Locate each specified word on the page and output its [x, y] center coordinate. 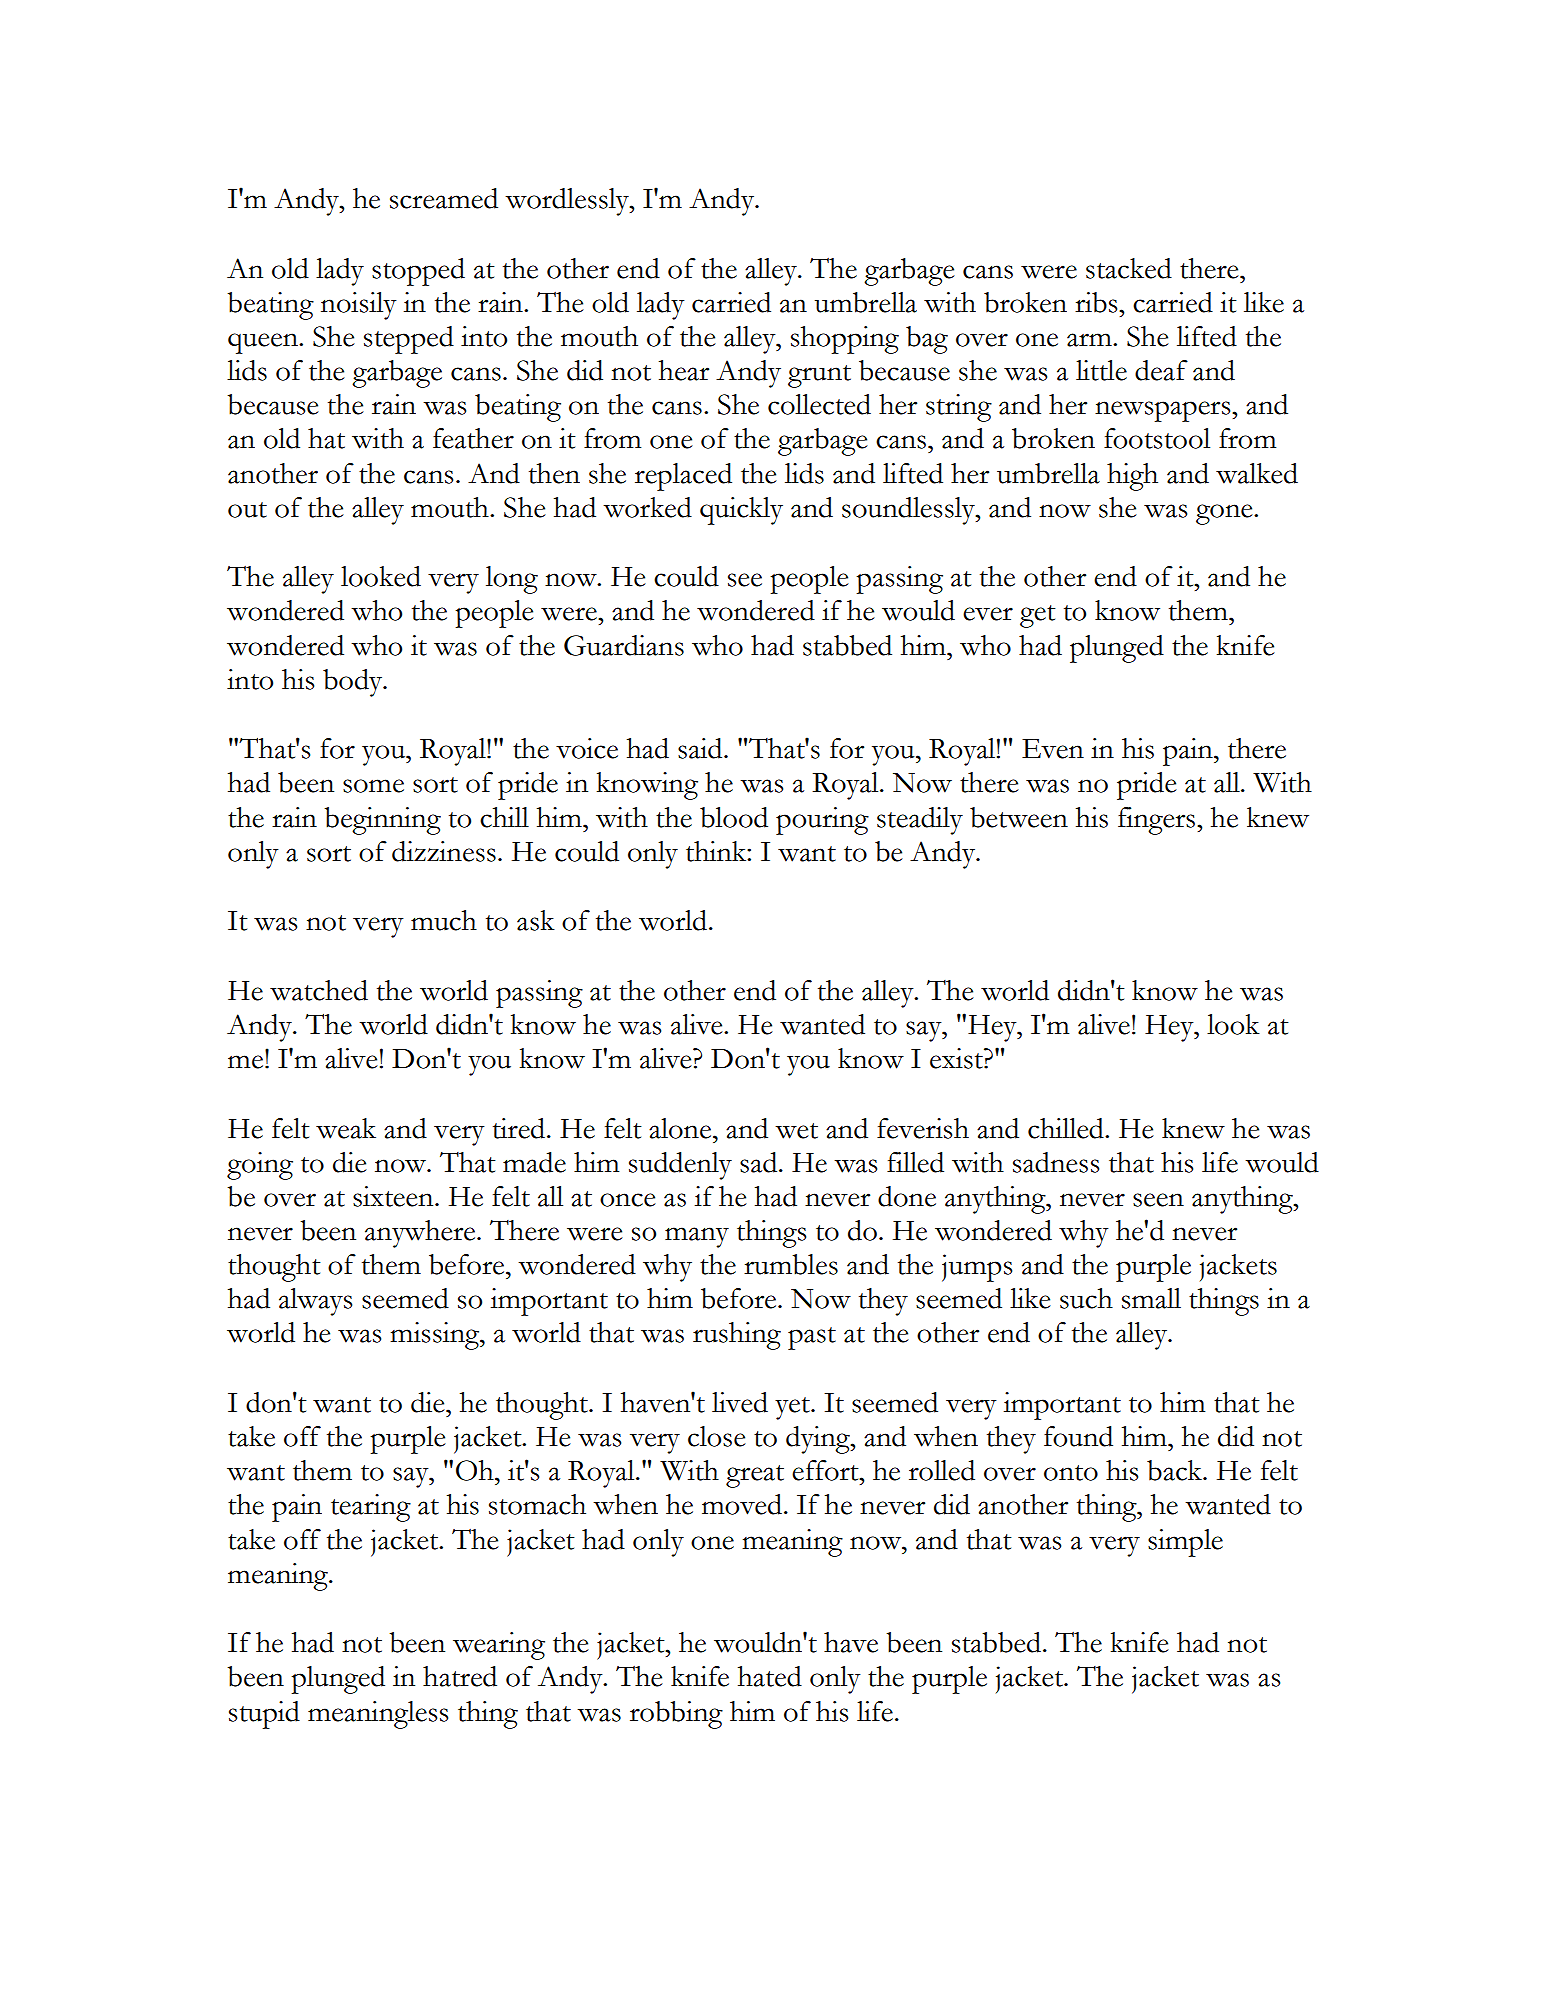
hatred [460, 1676]
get [1038, 616]
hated [770, 1676]
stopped [418, 272]
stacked [1129, 268]
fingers [1158, 821]
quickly [741, 511]
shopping [845, 340]
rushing [737, 1336]
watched [319, 990]
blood [734, 817]
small [1151, 1298]
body [354, 683]
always [315, 1302]
